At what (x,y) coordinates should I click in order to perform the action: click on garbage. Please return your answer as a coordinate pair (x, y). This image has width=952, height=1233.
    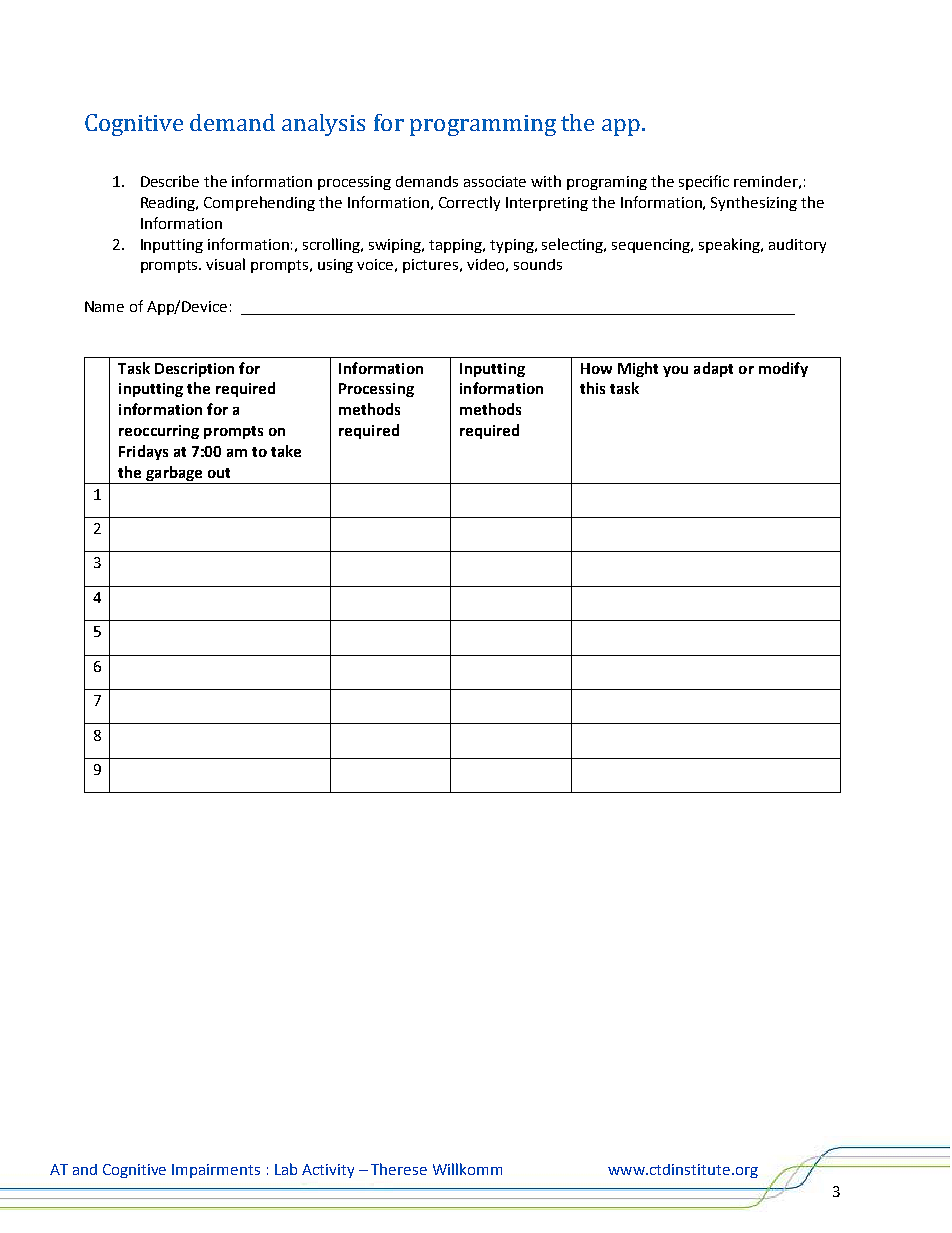
    Looking at the image, I should click on (174, 475).
